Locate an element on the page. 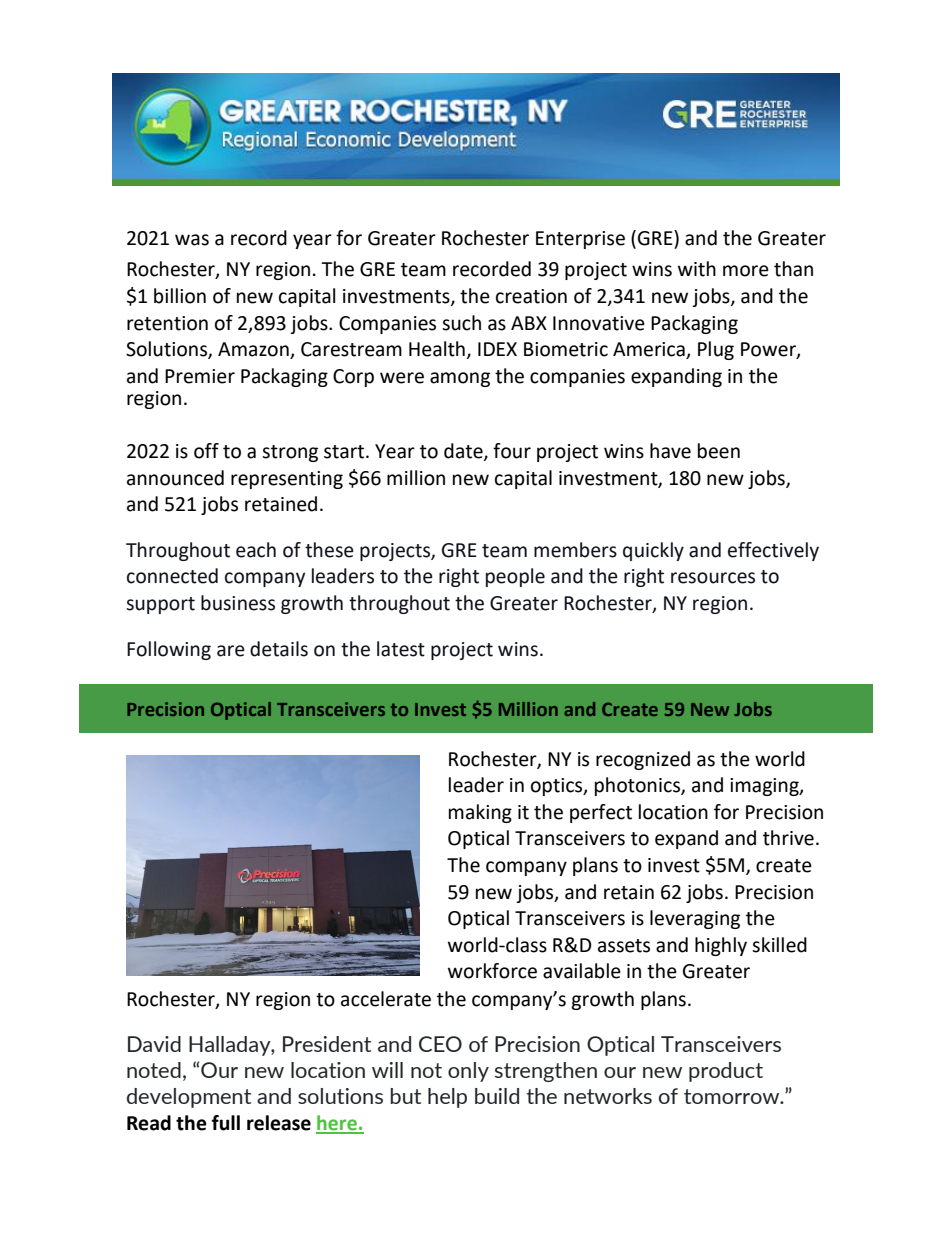 The width and height of the page is (952, 1233). tomorrow is located at coordinates (733, 1096).
